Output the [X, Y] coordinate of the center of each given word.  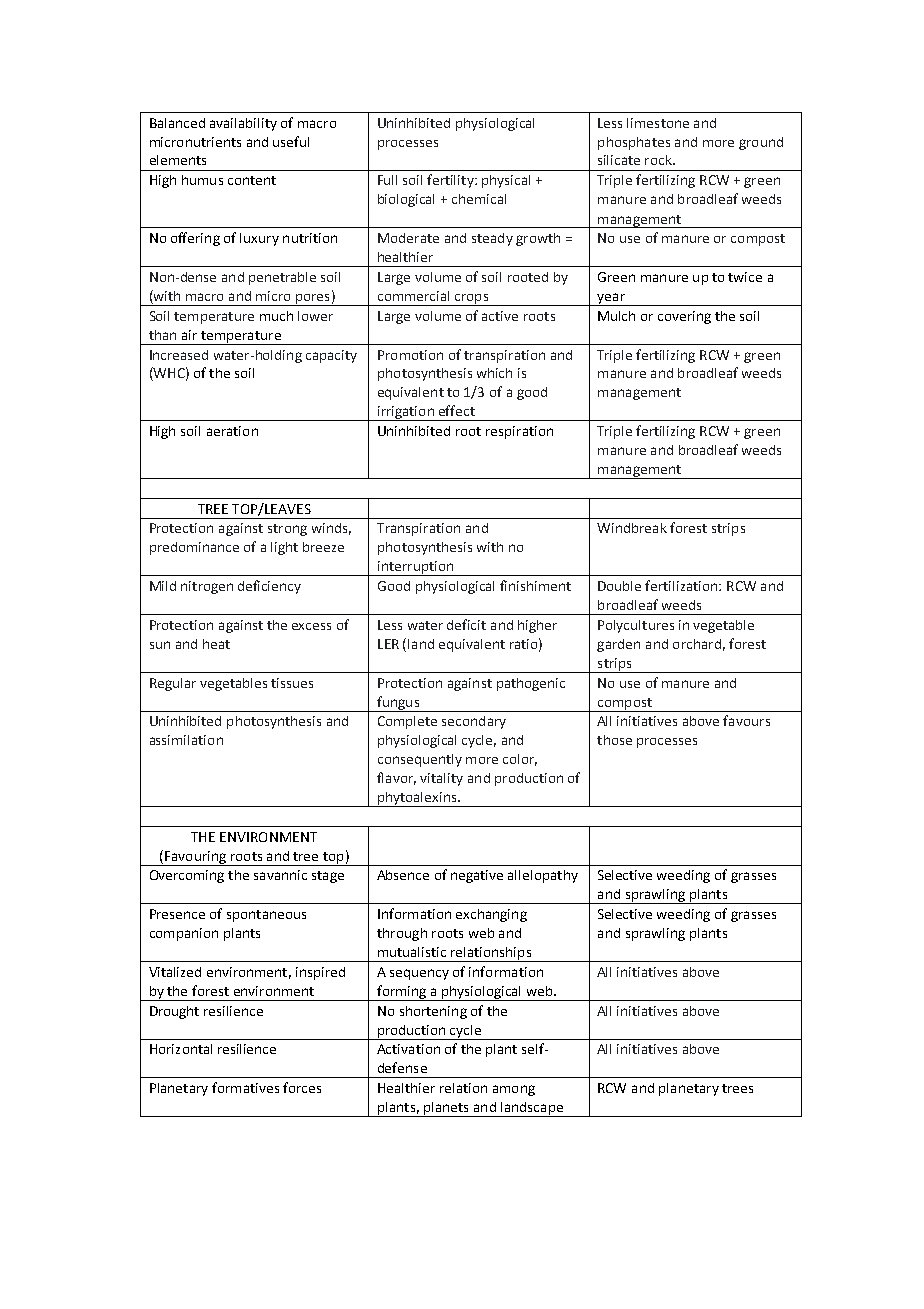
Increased [179, 355]
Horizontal [181, 1049]
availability [243, 124]
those [614, 740]
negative [477, 876]
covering [684, 317]
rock [659, 160]
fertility [451, 181]
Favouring [195, 858]
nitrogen [207, 587]
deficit [466, 624]
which [494, 373]
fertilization [682, 585]
